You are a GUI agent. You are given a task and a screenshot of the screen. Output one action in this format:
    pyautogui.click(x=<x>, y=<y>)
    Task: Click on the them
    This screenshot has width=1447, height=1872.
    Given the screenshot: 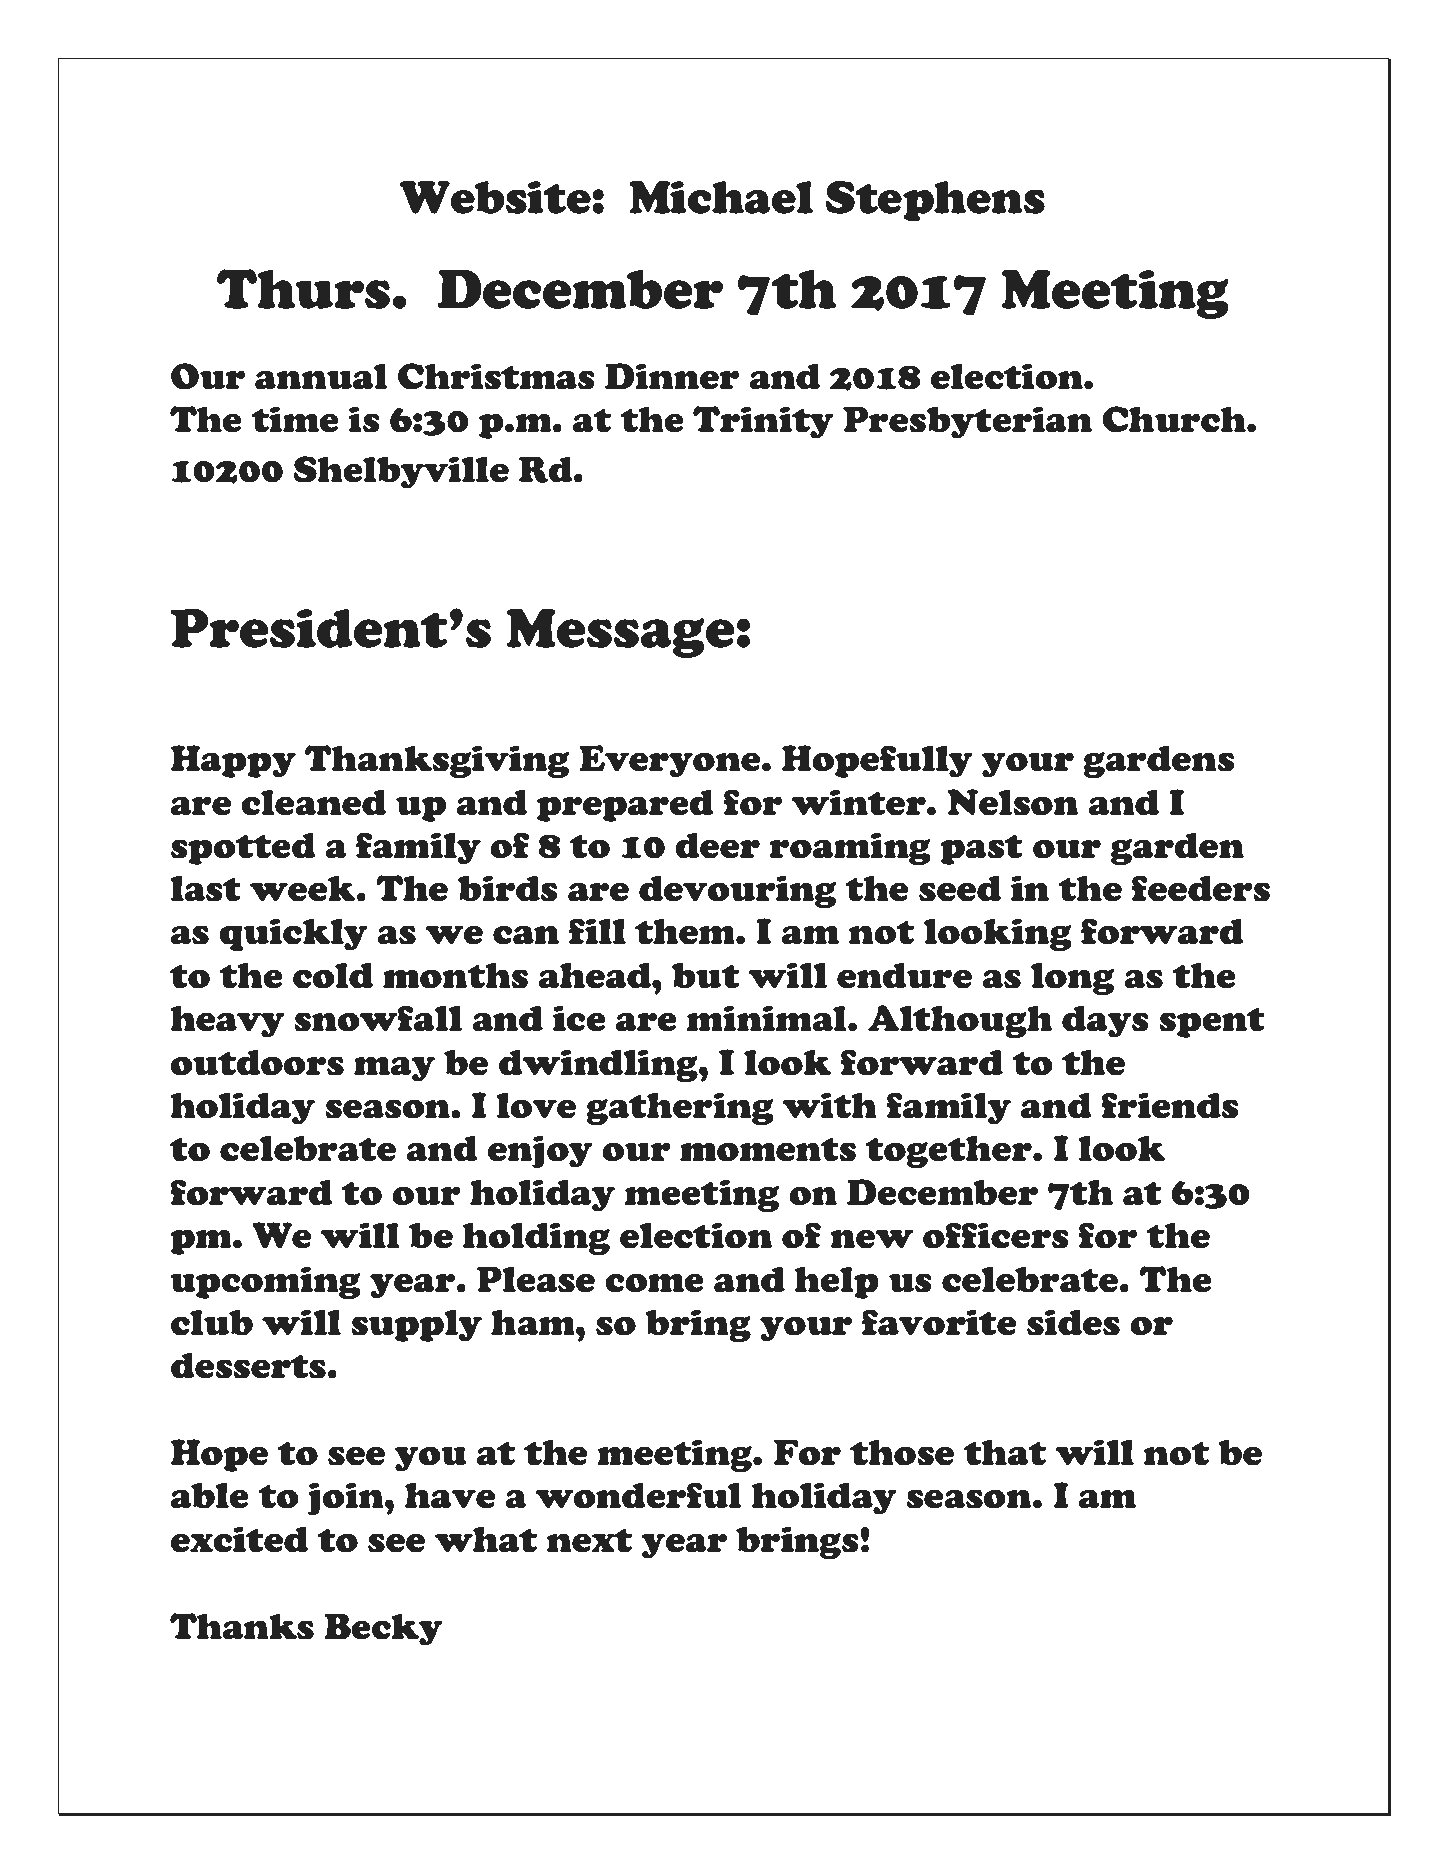 What is the action you would take?
    pyautogui.click(x=686, y=932)
